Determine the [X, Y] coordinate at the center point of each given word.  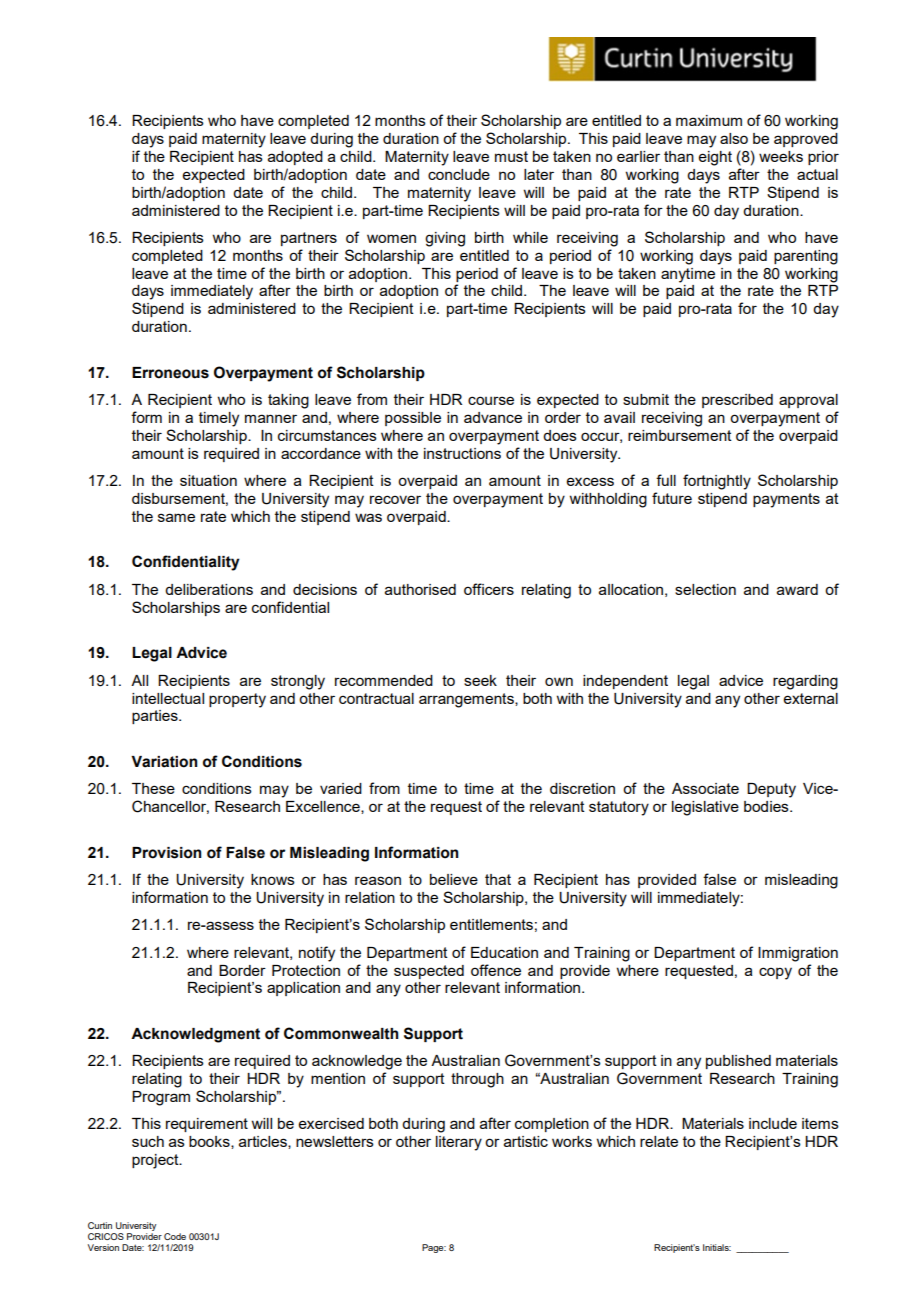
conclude [459, 174]
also [734, 138]
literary [459, 1143]
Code [175, 1236]
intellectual [168, 698]
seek [480, 680]
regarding [805, 682]
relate [659, 1141]
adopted [295, 158]
